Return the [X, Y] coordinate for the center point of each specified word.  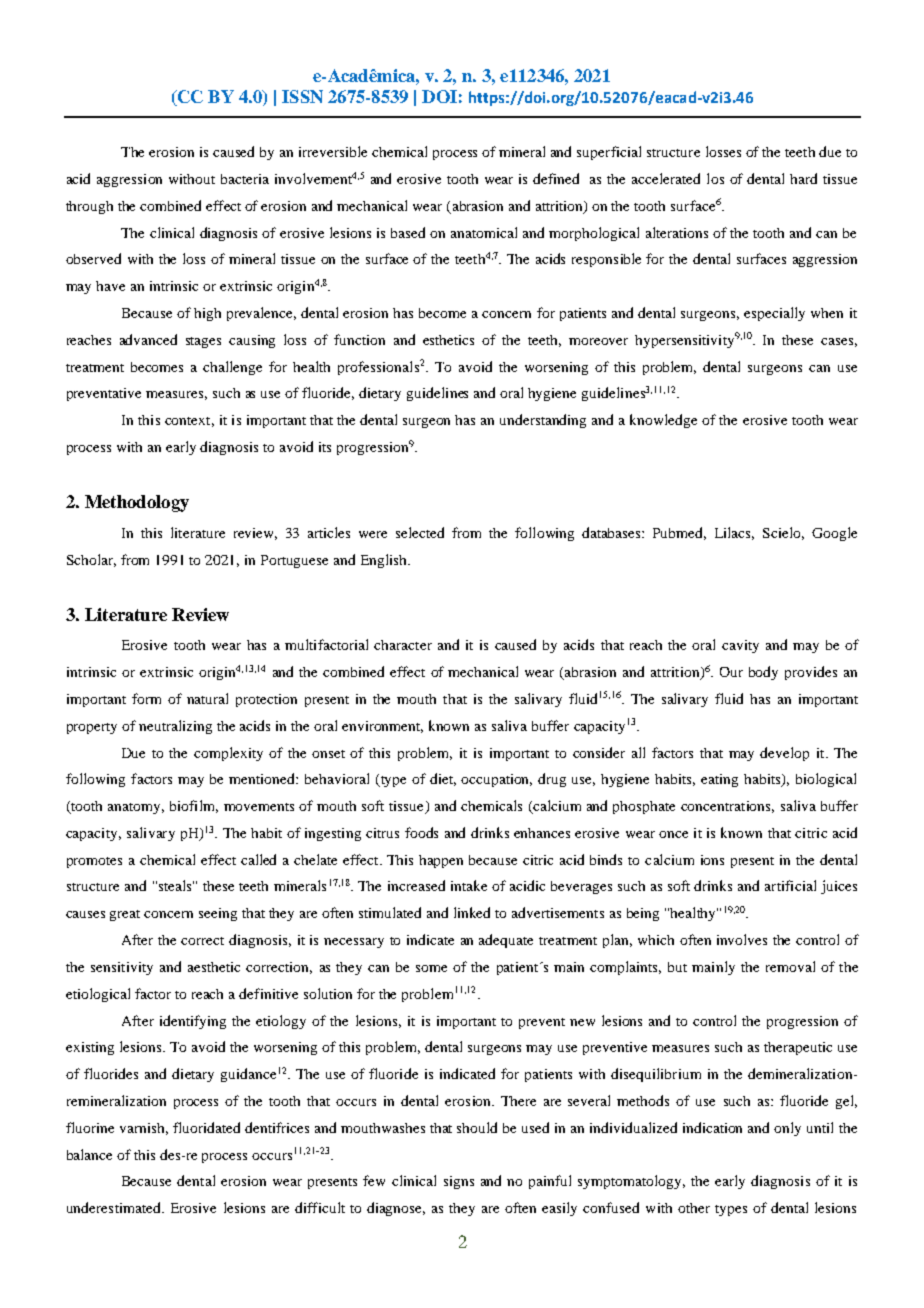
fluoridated [206, 1127]
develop [784, 754]
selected [420, 532]
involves [742, 939]
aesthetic [214, 967]
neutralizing [175, 727]
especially [774, 314]
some [431, 968]
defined [556, 178]
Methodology [137, 503]
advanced [148, 339]
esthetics [448, 340]
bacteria [245, 179]
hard [803, 178]
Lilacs [734, 533]
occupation [496, 780]
